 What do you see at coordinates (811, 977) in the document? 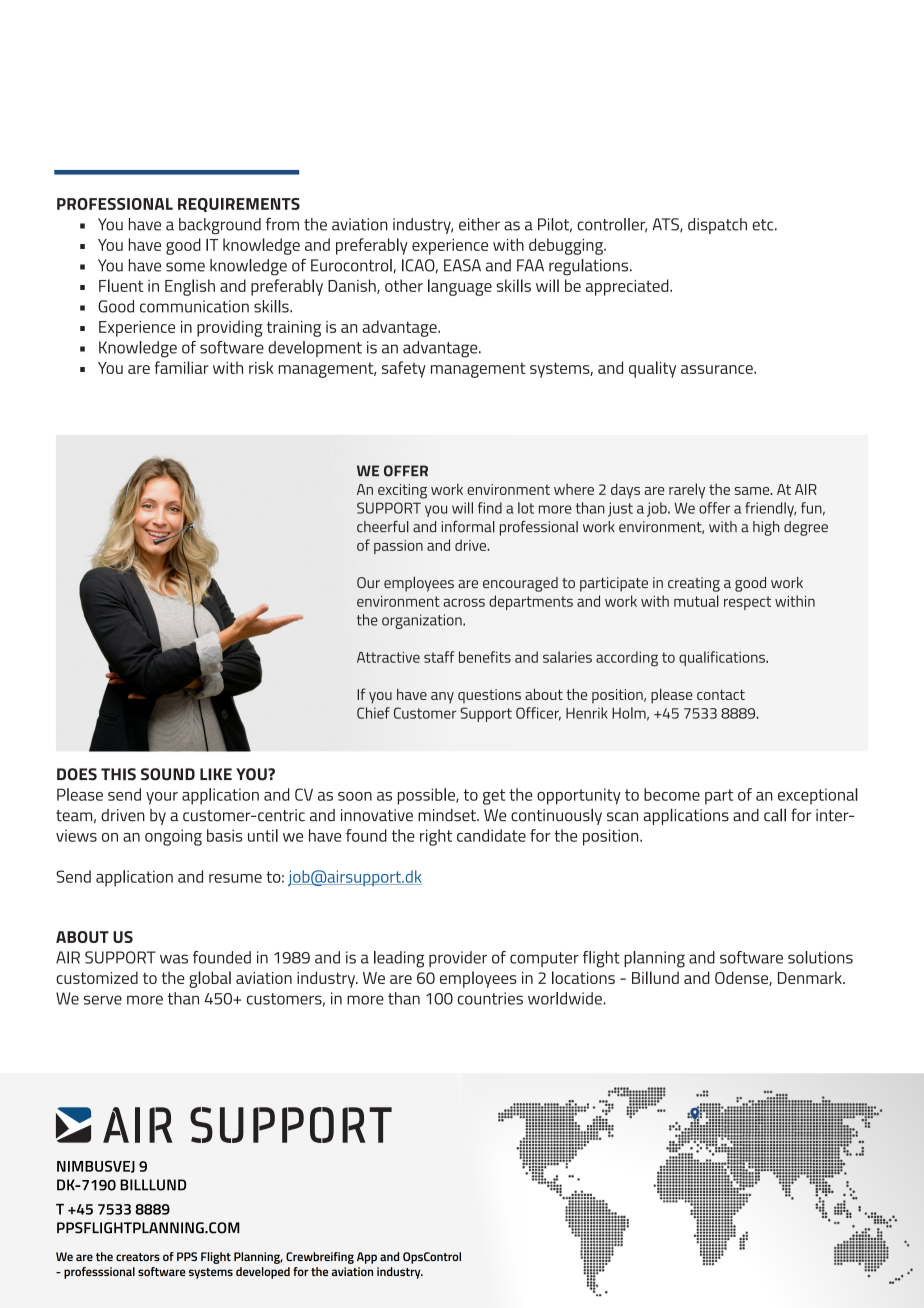
I see `Denmark` at bounding box center [811, 977].
